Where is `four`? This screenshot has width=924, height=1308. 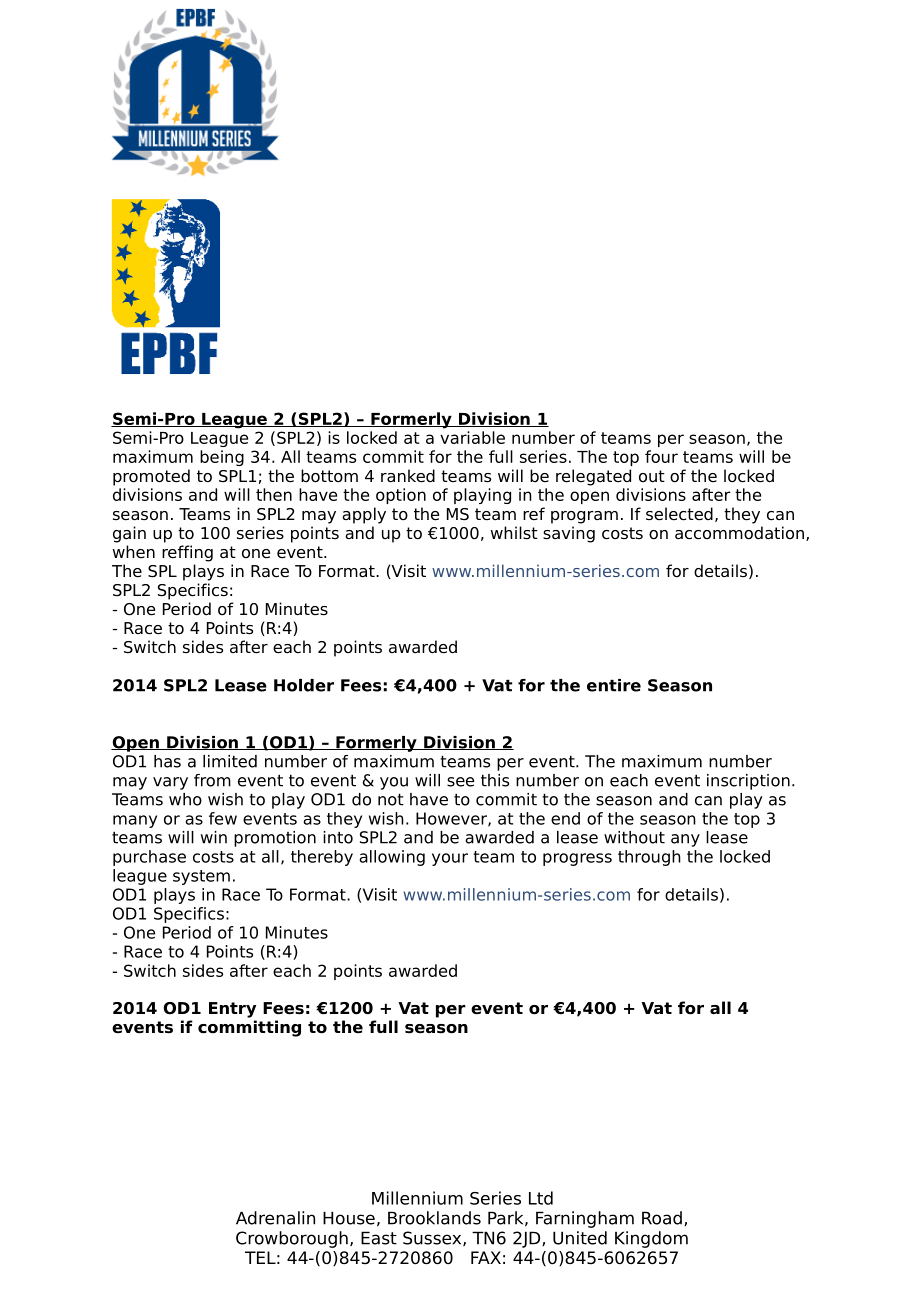
four is located at coordinates (661, 456).
